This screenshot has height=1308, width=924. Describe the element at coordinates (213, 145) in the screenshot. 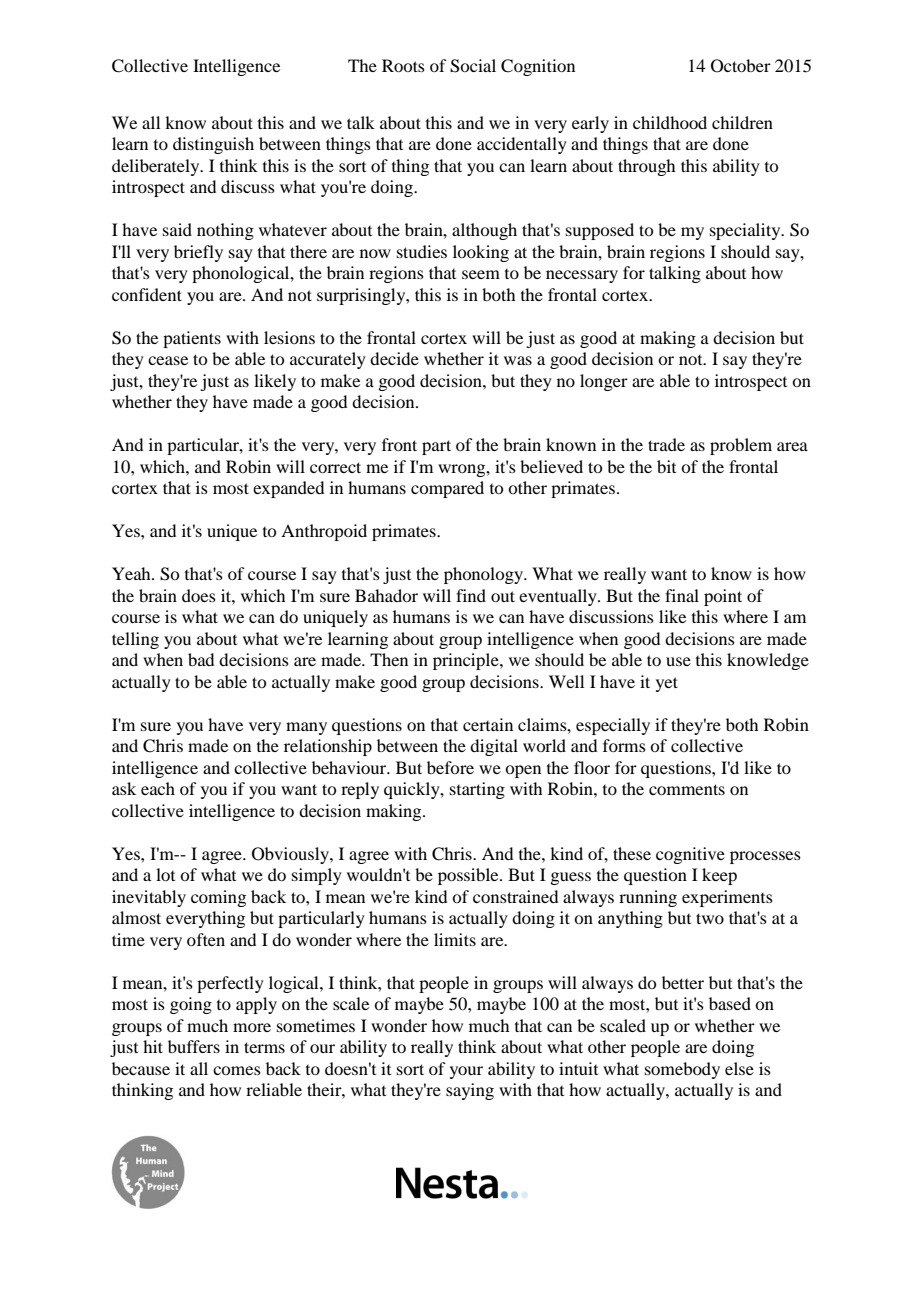

I see `distinguish` at that location.
